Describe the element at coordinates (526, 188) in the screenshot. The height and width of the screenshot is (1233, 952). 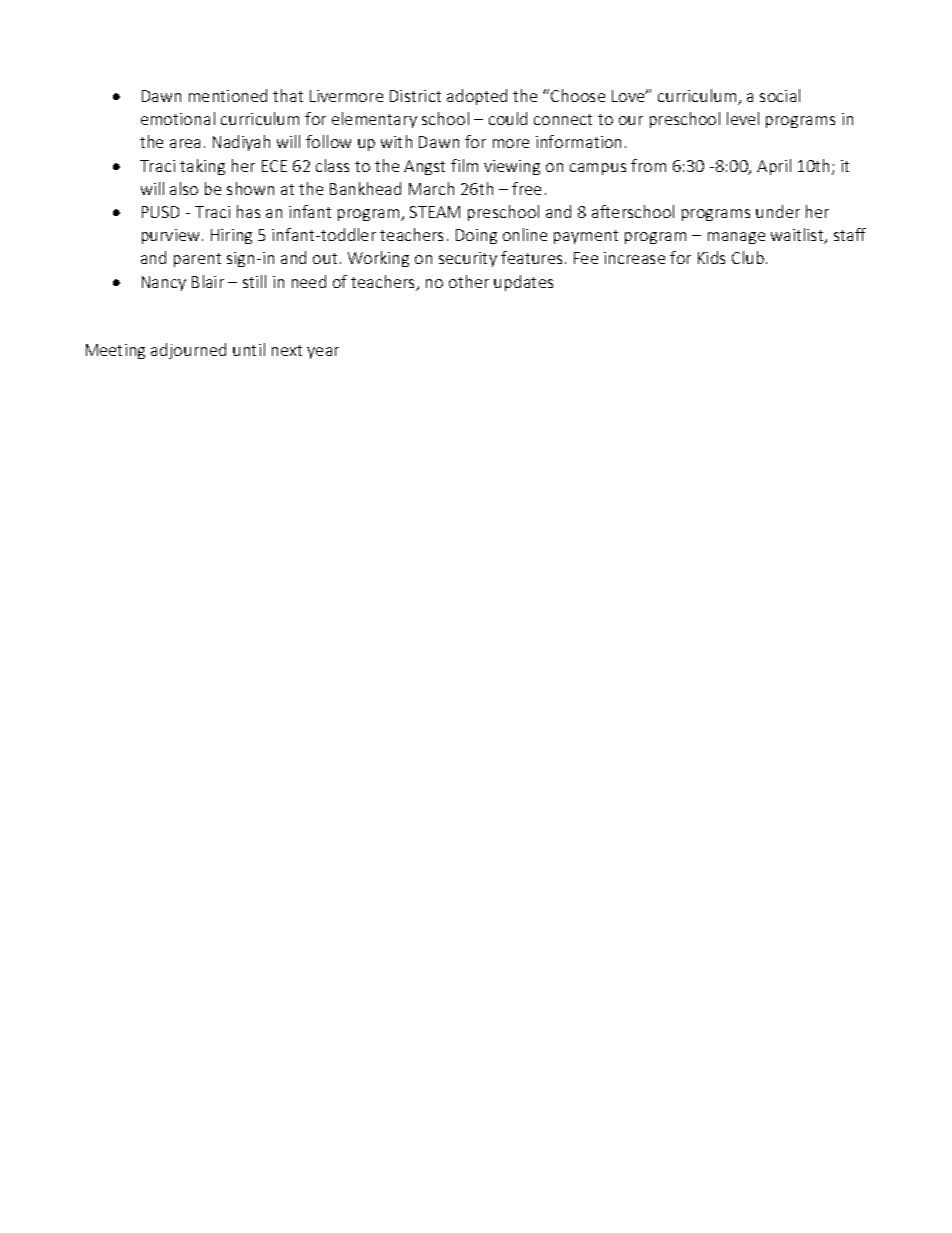
I see `free` at that location.
